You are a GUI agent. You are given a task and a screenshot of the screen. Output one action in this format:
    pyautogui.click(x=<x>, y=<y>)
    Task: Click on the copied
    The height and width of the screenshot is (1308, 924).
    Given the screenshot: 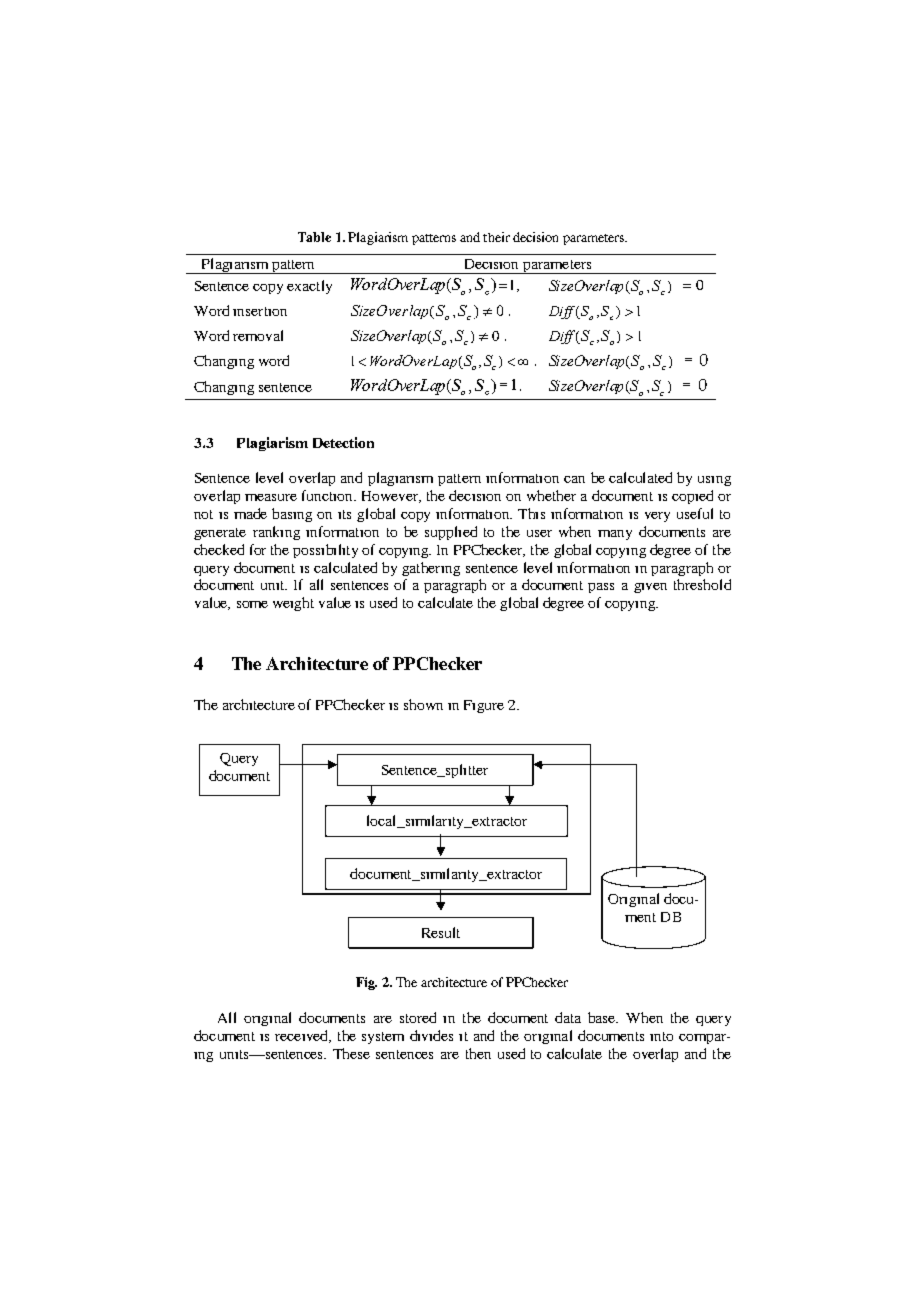 What is the action you would take?
    pyautogui.click(x=692, y=497)
